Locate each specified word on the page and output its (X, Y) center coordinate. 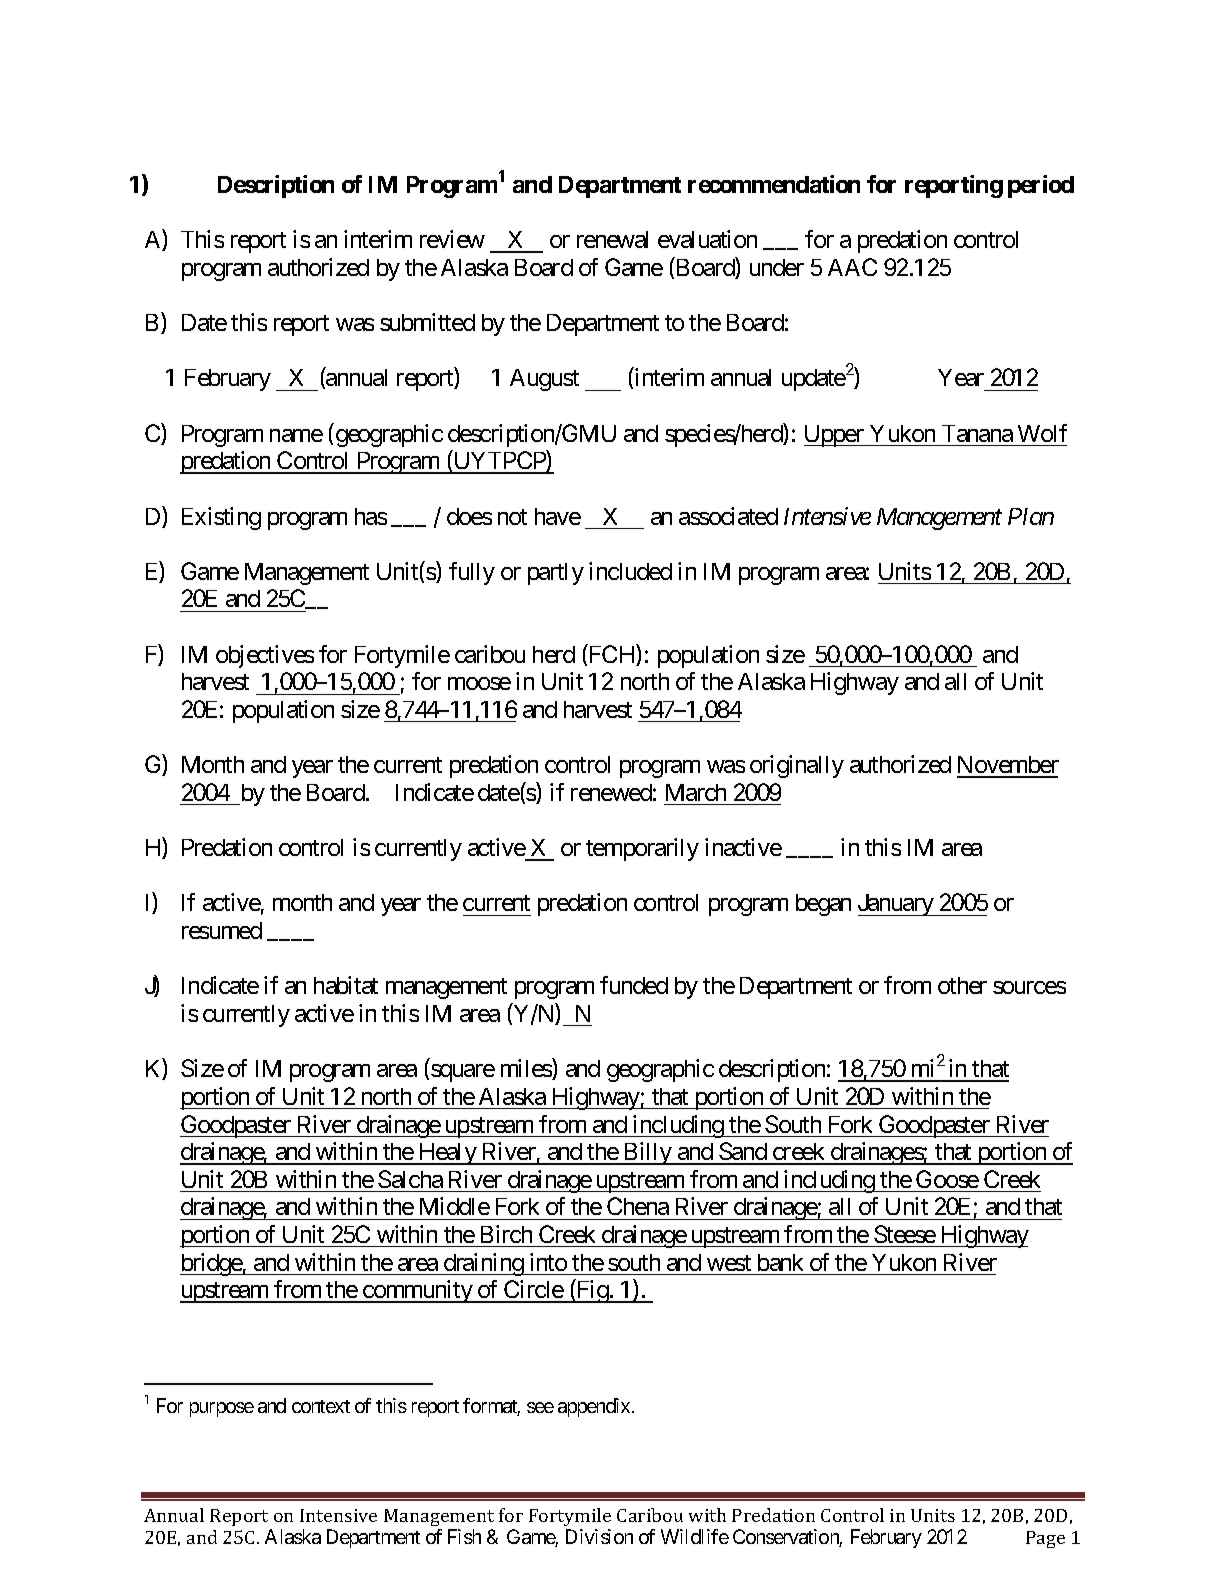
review (452, 239)
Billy (647, 1153)
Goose (947, 1179)
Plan (1031, 516)
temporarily (642, 849)
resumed (222, 930)
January (896, 905)
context (321, 1406)
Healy (447, 1154)
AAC (852, 267)
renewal (612, 239)
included (630, 571)
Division (599, 1536)
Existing (221, 518)
